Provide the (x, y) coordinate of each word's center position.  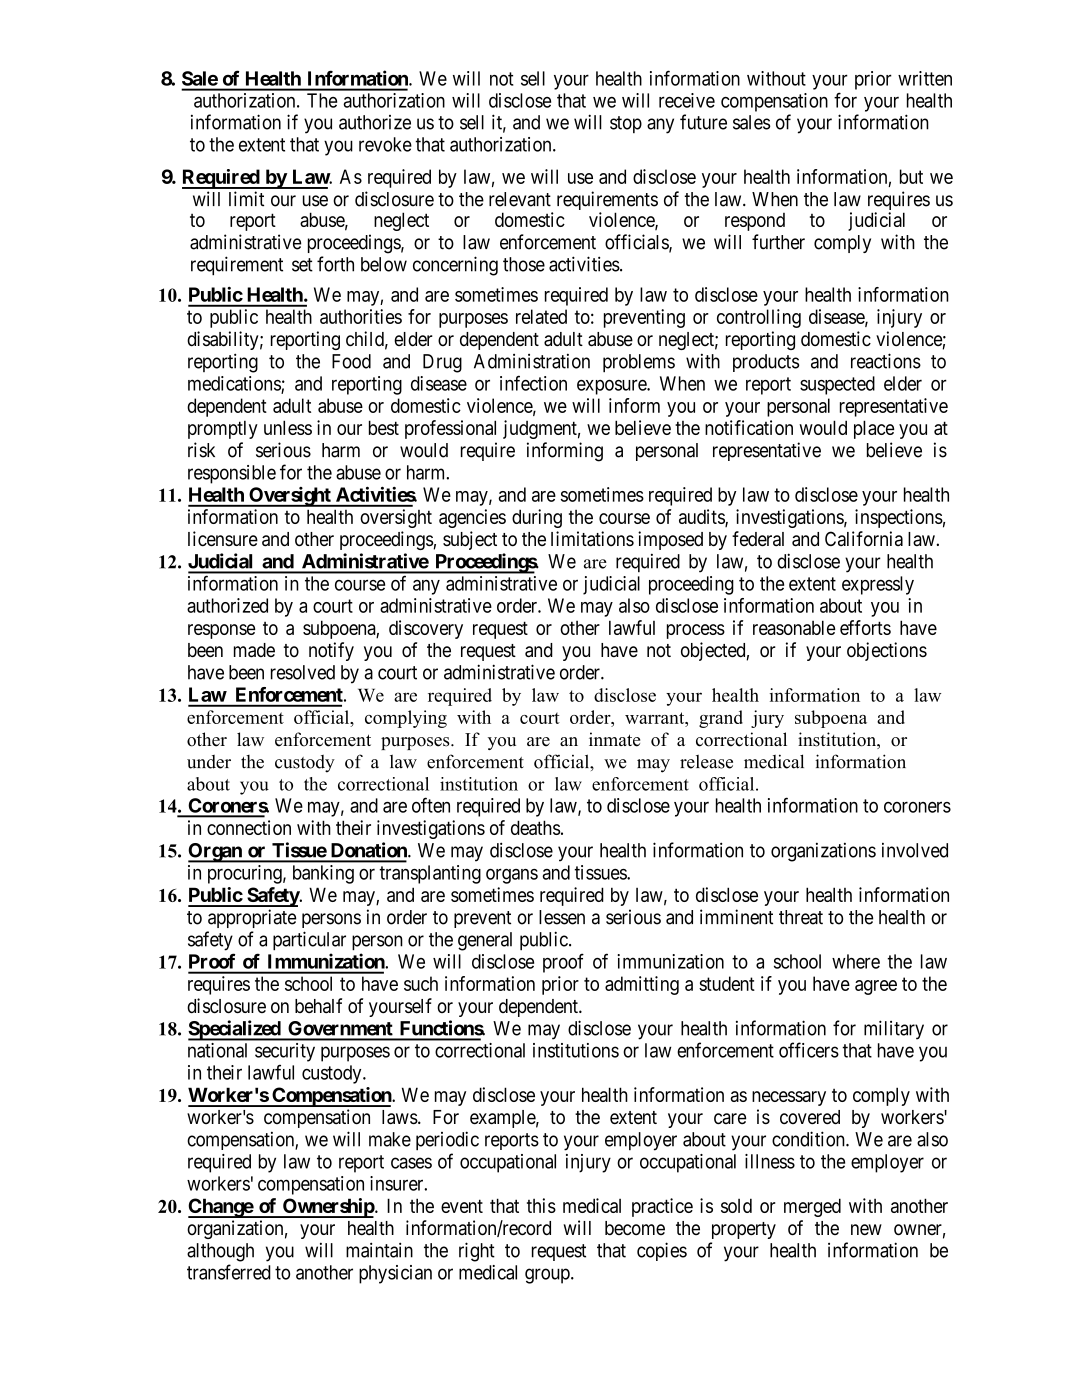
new (866, 1230)
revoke (385, 144)
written (925, 78)
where (856, 961)
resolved (303, 672)
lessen (562, 917)
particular (309, 941)
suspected (837, 385)
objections (887, 651)
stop (626, 124)
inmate (614, 739)
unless (288, 427)
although (220, 1252)
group (548, 1276)
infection (533, 383)
